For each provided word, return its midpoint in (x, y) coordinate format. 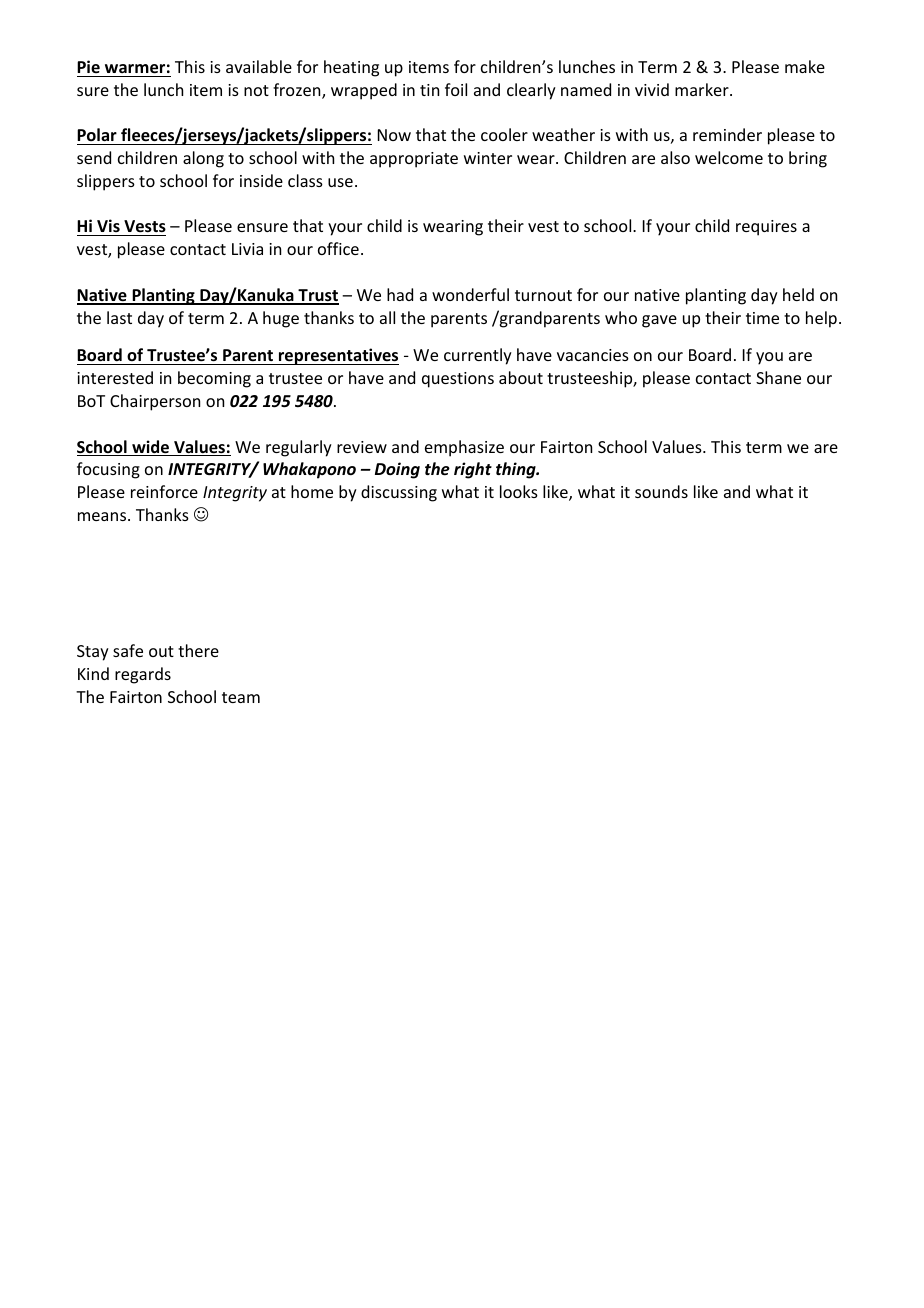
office (338, 248)
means (103, 516)
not (256, 90)
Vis (108, 227)
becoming (214, 379)
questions (458, 380)
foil (456, 89)
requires (766, 228)
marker (703, 89)
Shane (778, 377)
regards (143, 675)
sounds (661, 491)
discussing (399, 493)
